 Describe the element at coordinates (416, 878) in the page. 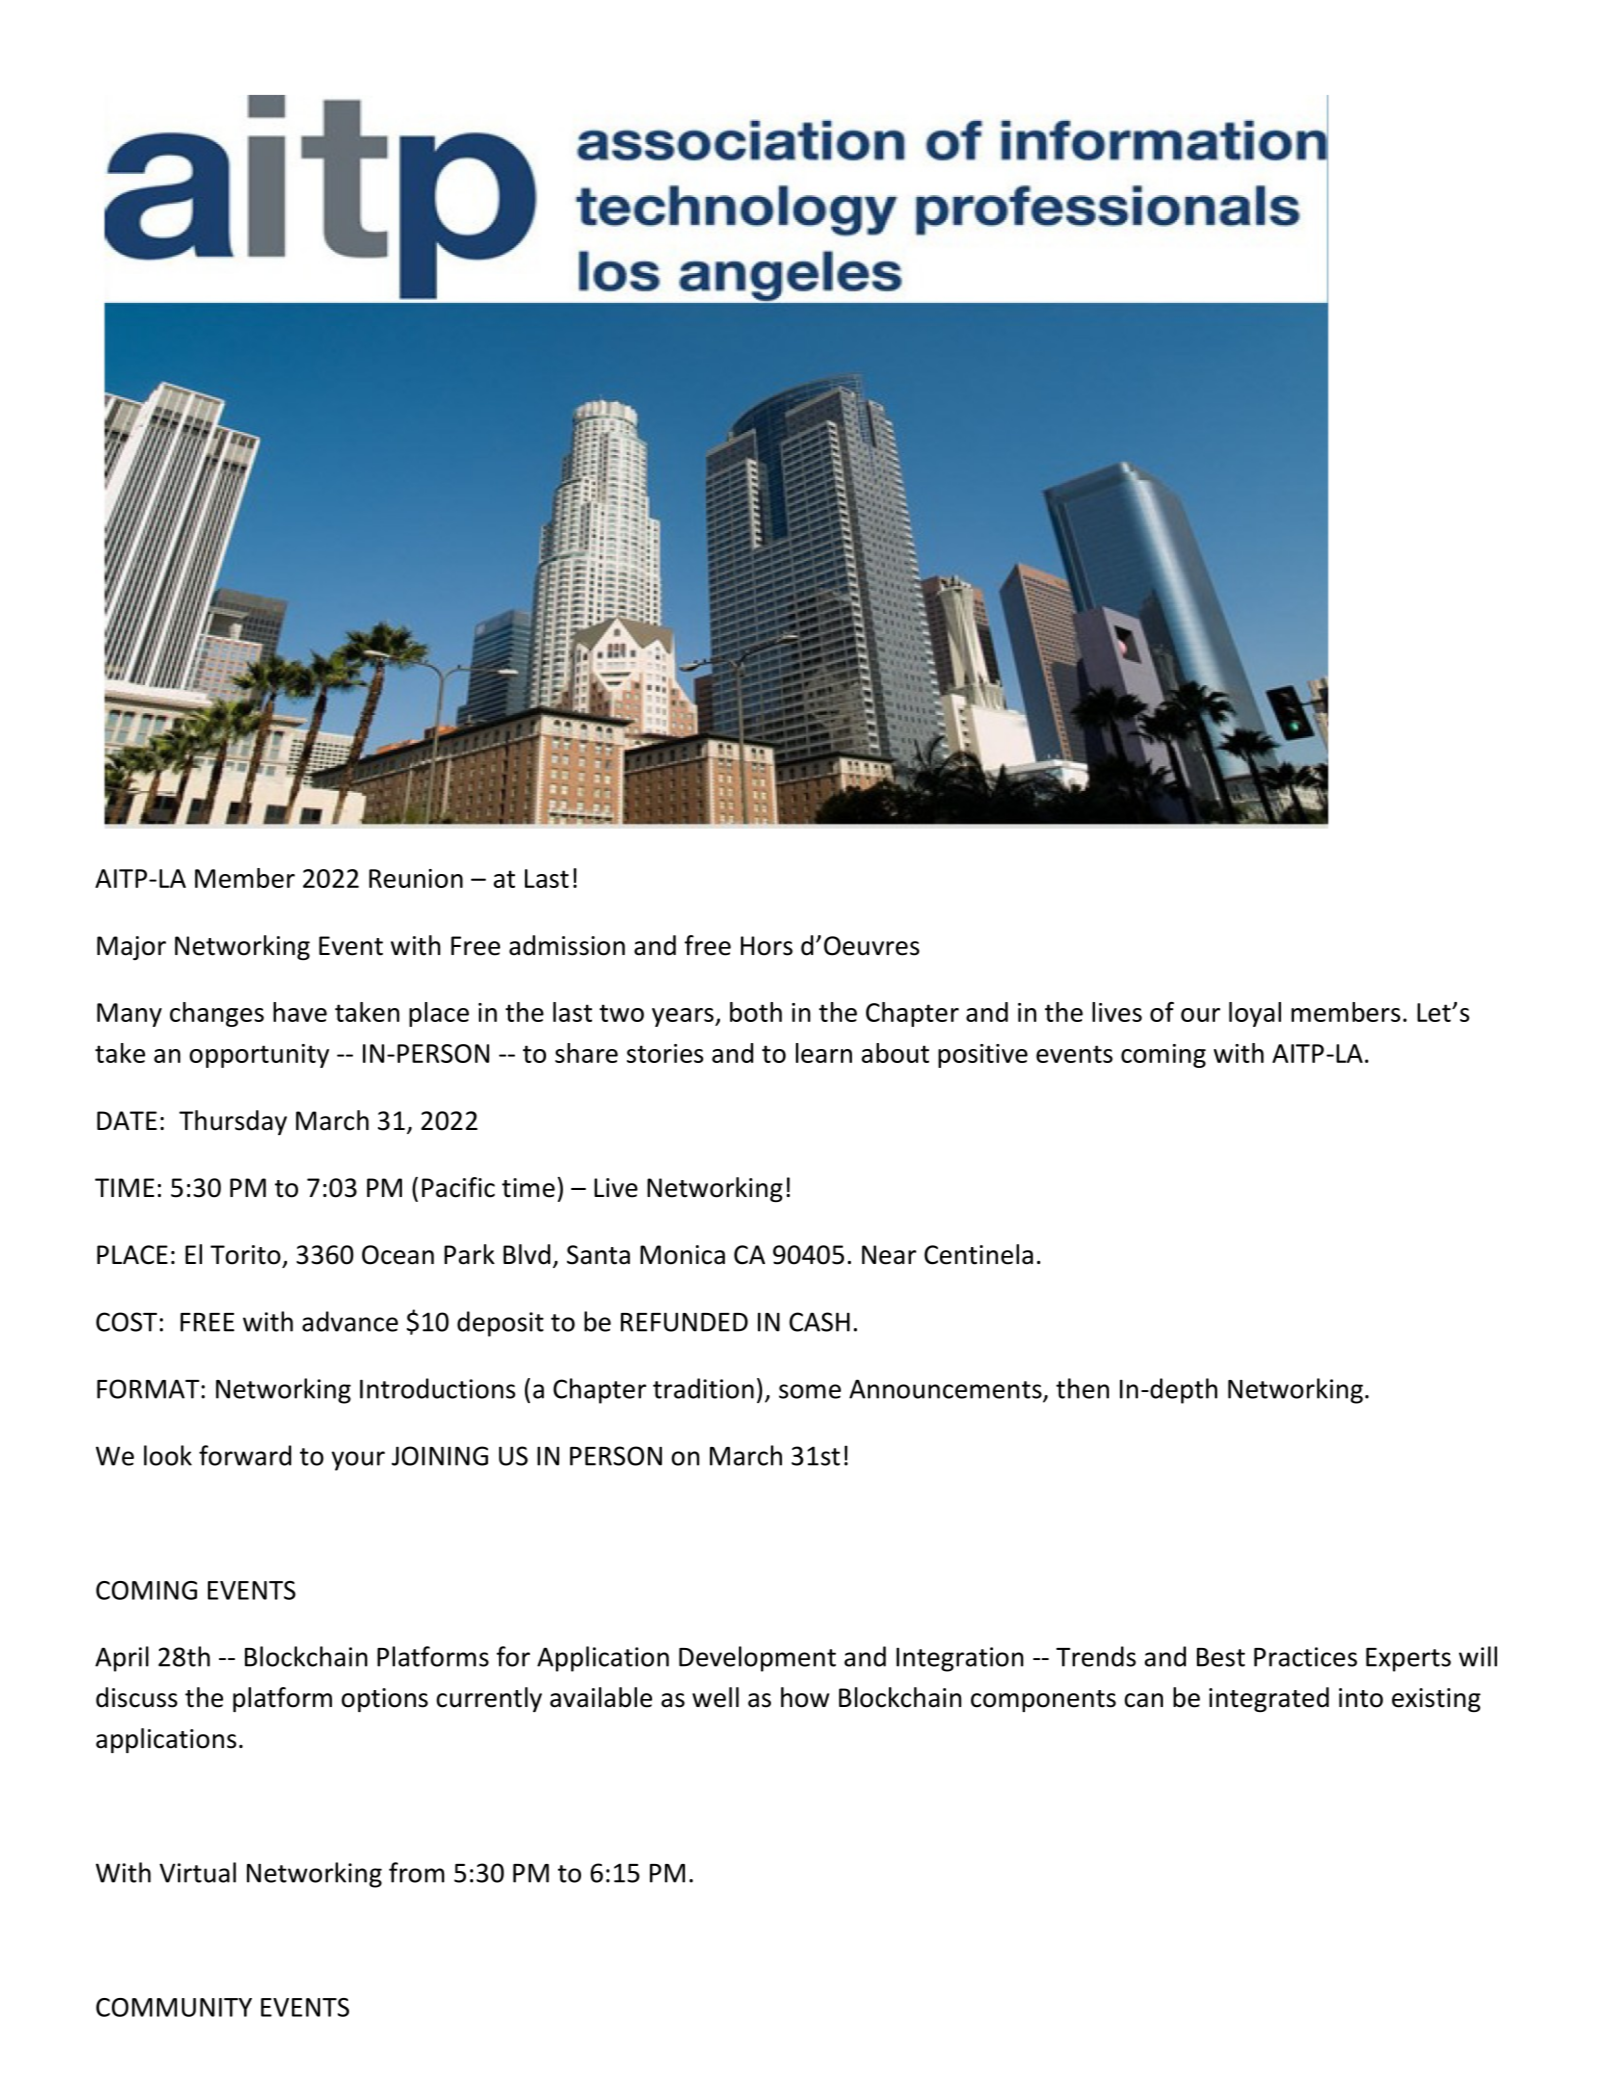

I see `Reunion` at that location.
